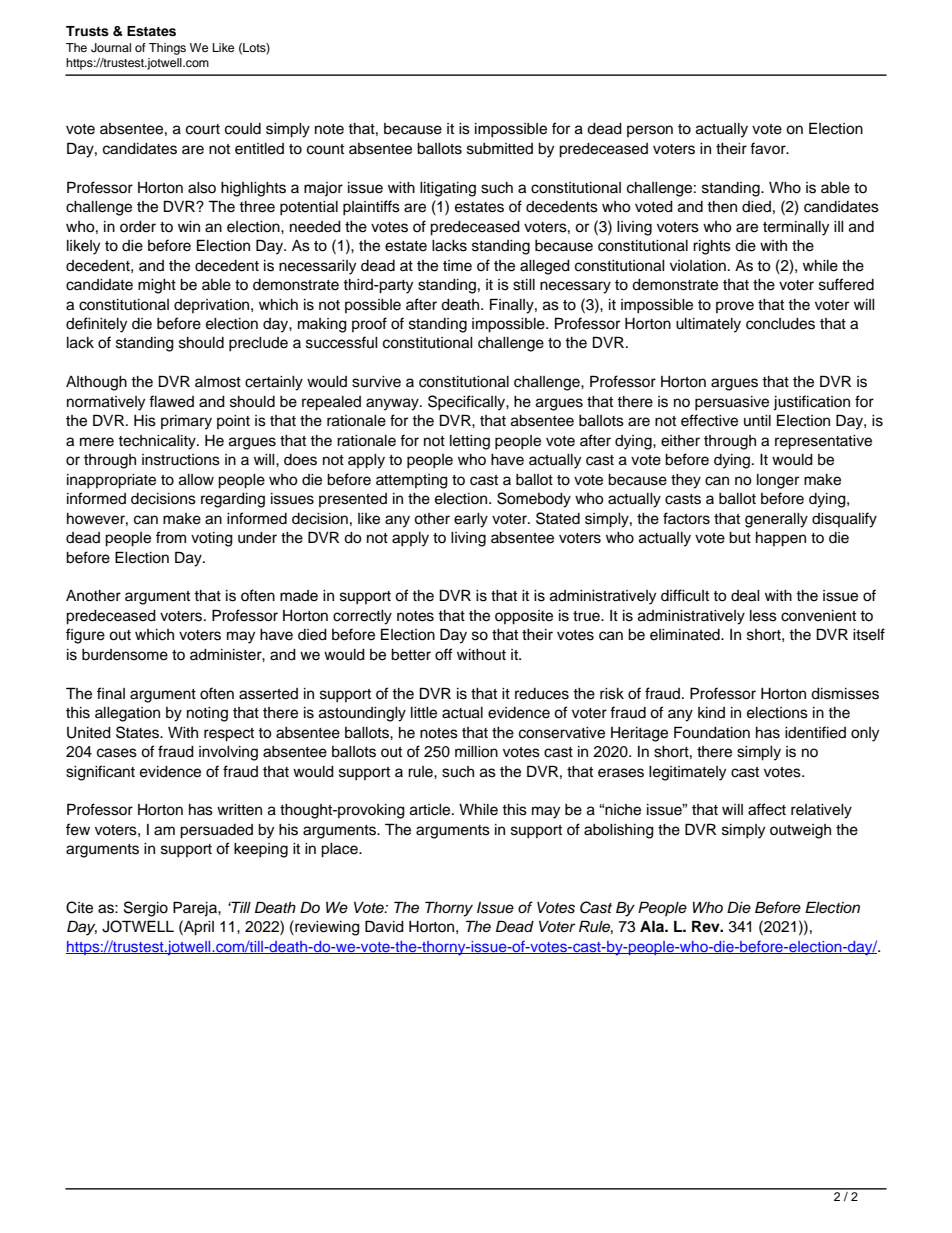 The image size is (952, 1233). I want to click on Things, so click(167, 49).
